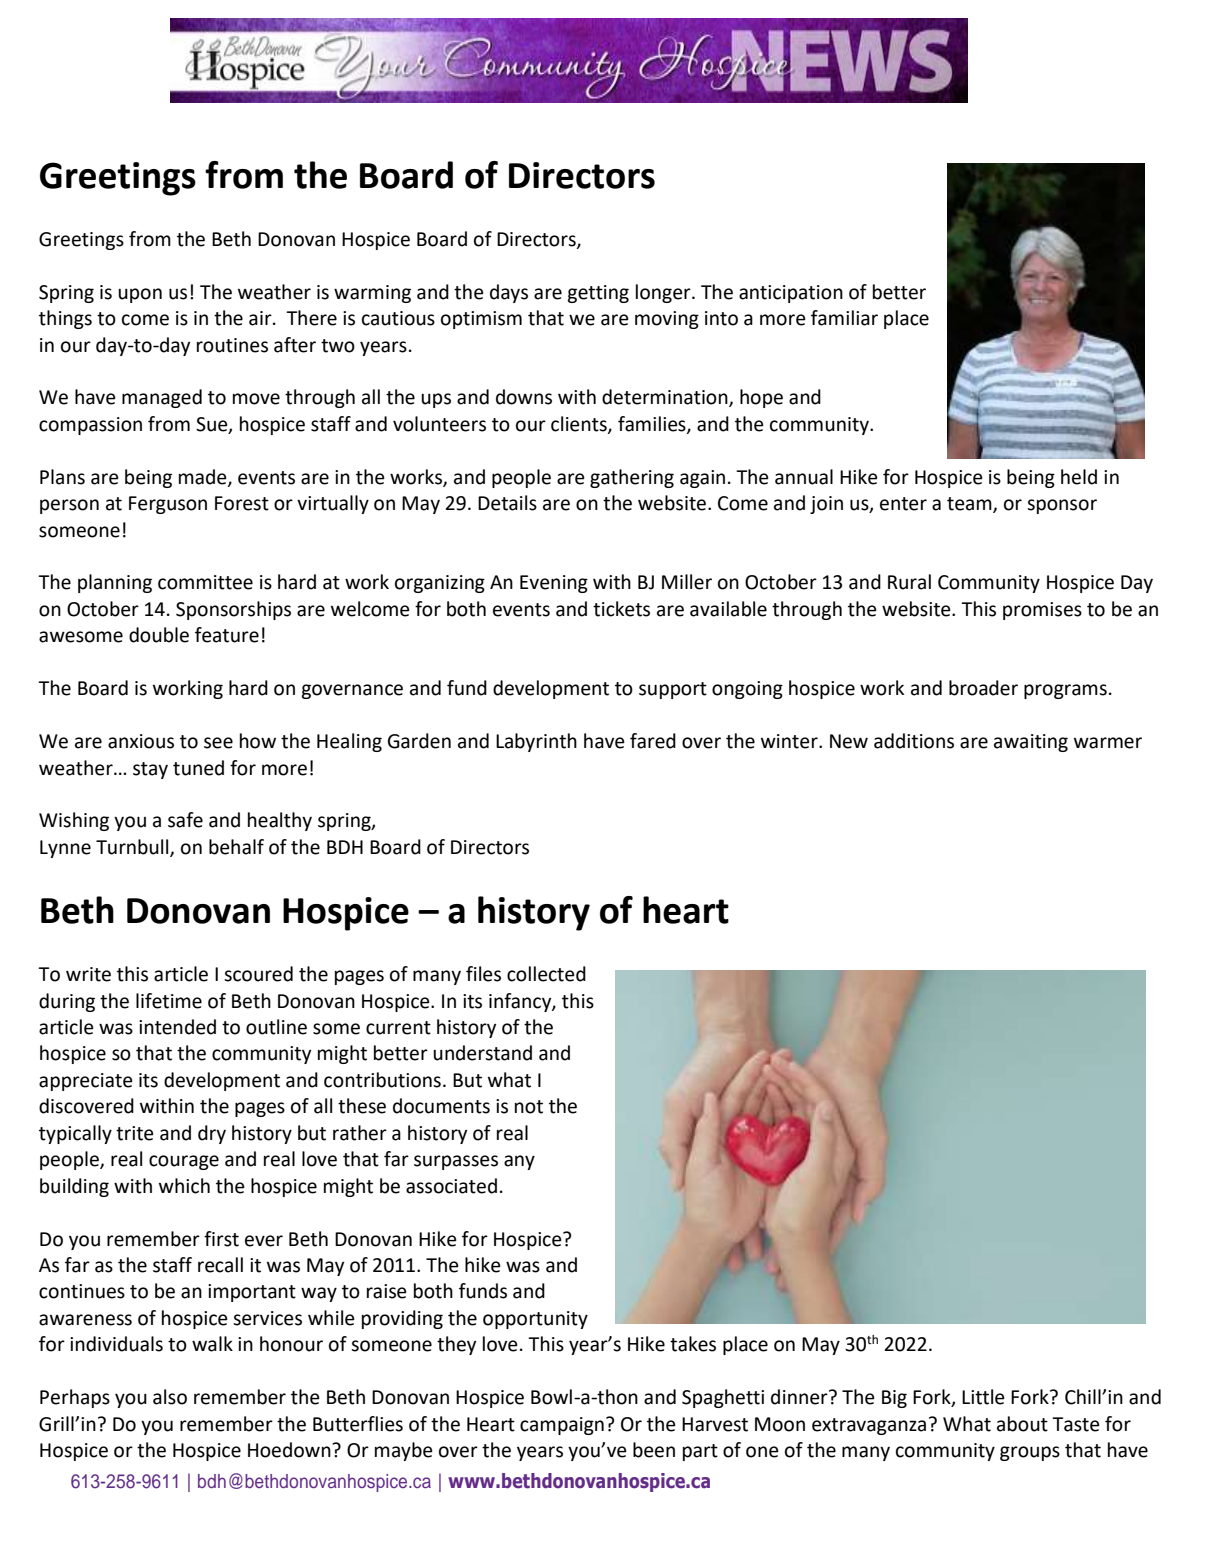 The width and height of the document is (1205, 1559). I want to click on not, so click(529, 1107).
